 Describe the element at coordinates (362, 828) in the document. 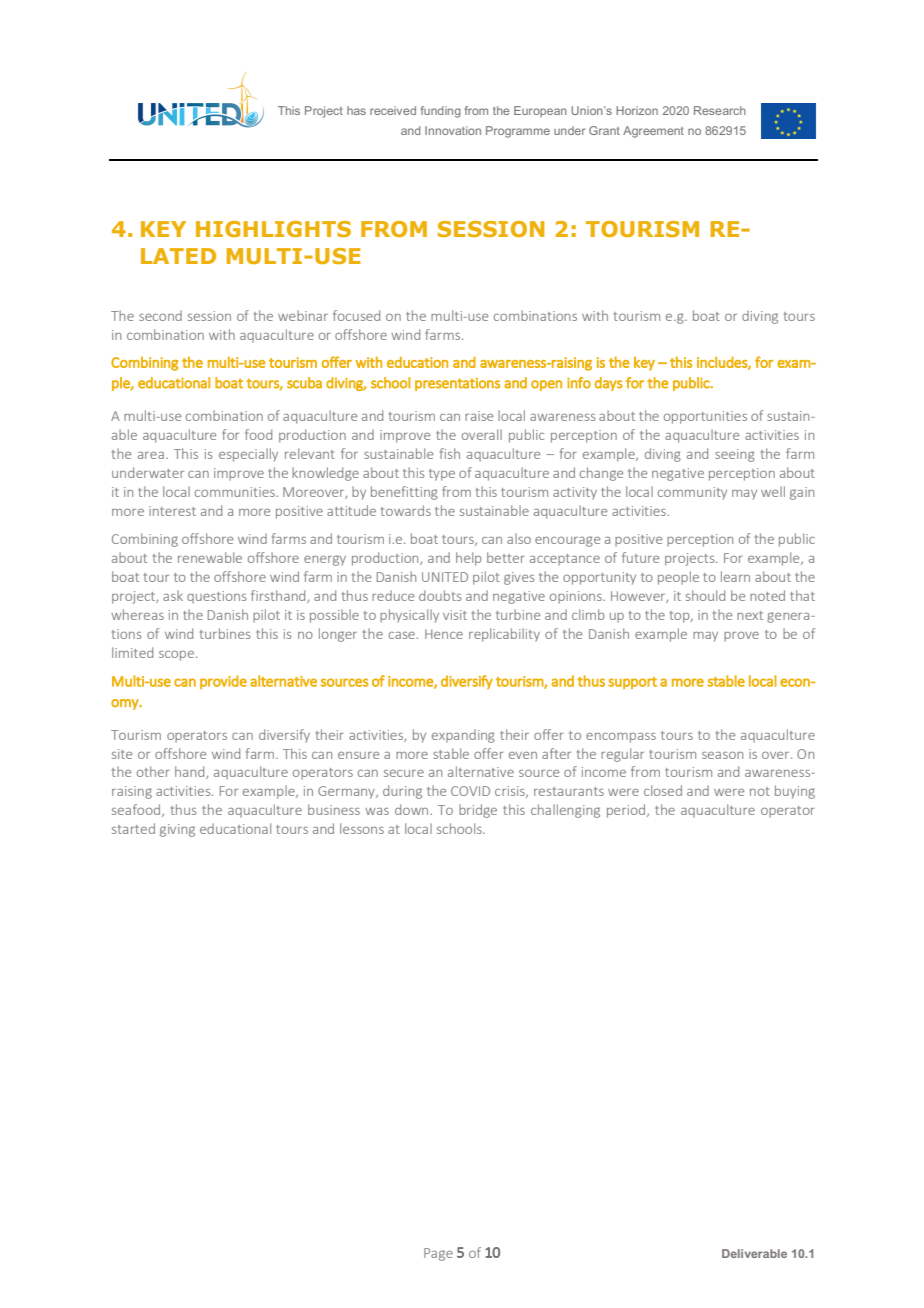

I see `lessons` at that location.
